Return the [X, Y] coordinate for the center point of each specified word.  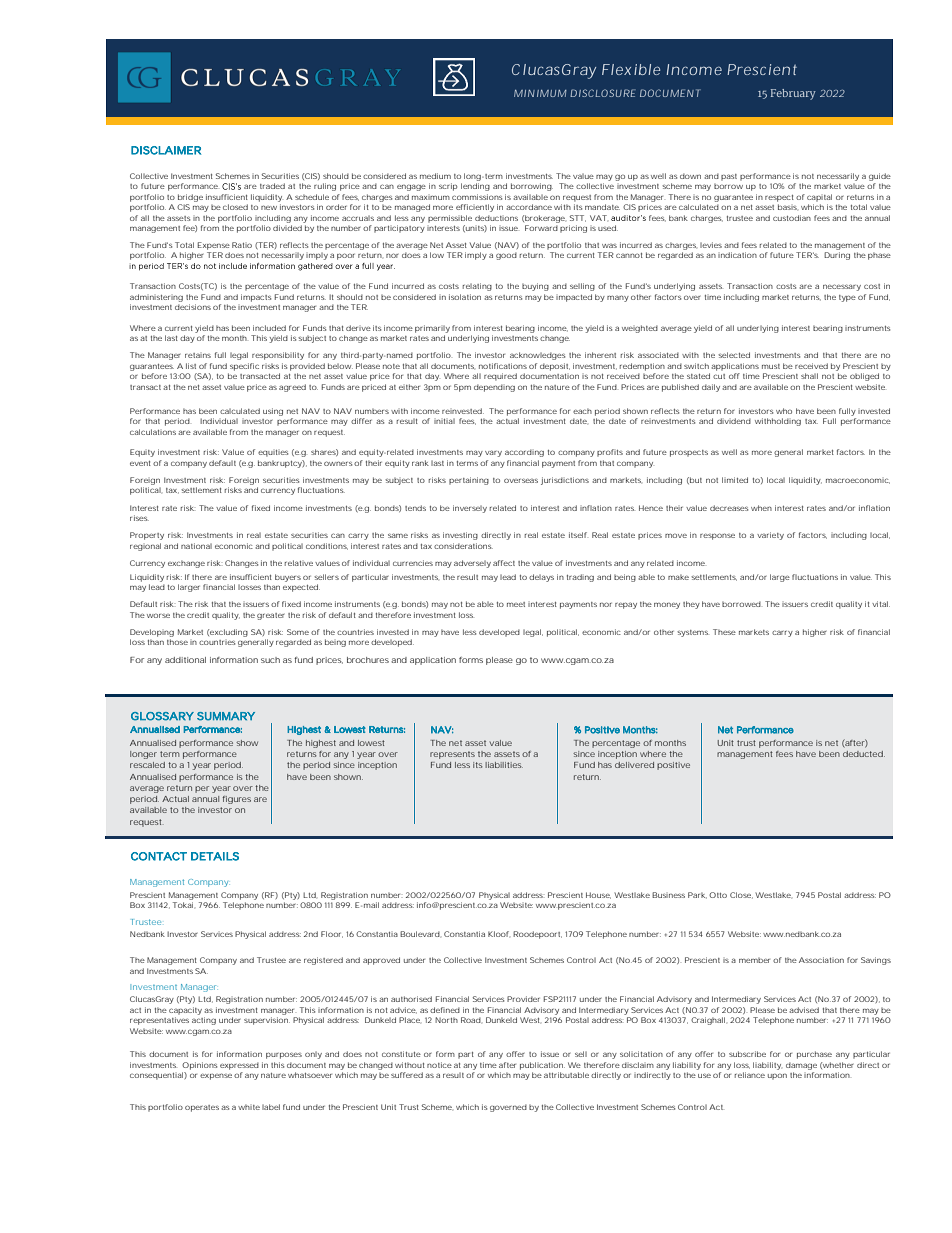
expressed [239, 1066]
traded [272, 186]
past [729, 177]
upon [777, 1076]
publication [542, 1066]
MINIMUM [540, 93]
